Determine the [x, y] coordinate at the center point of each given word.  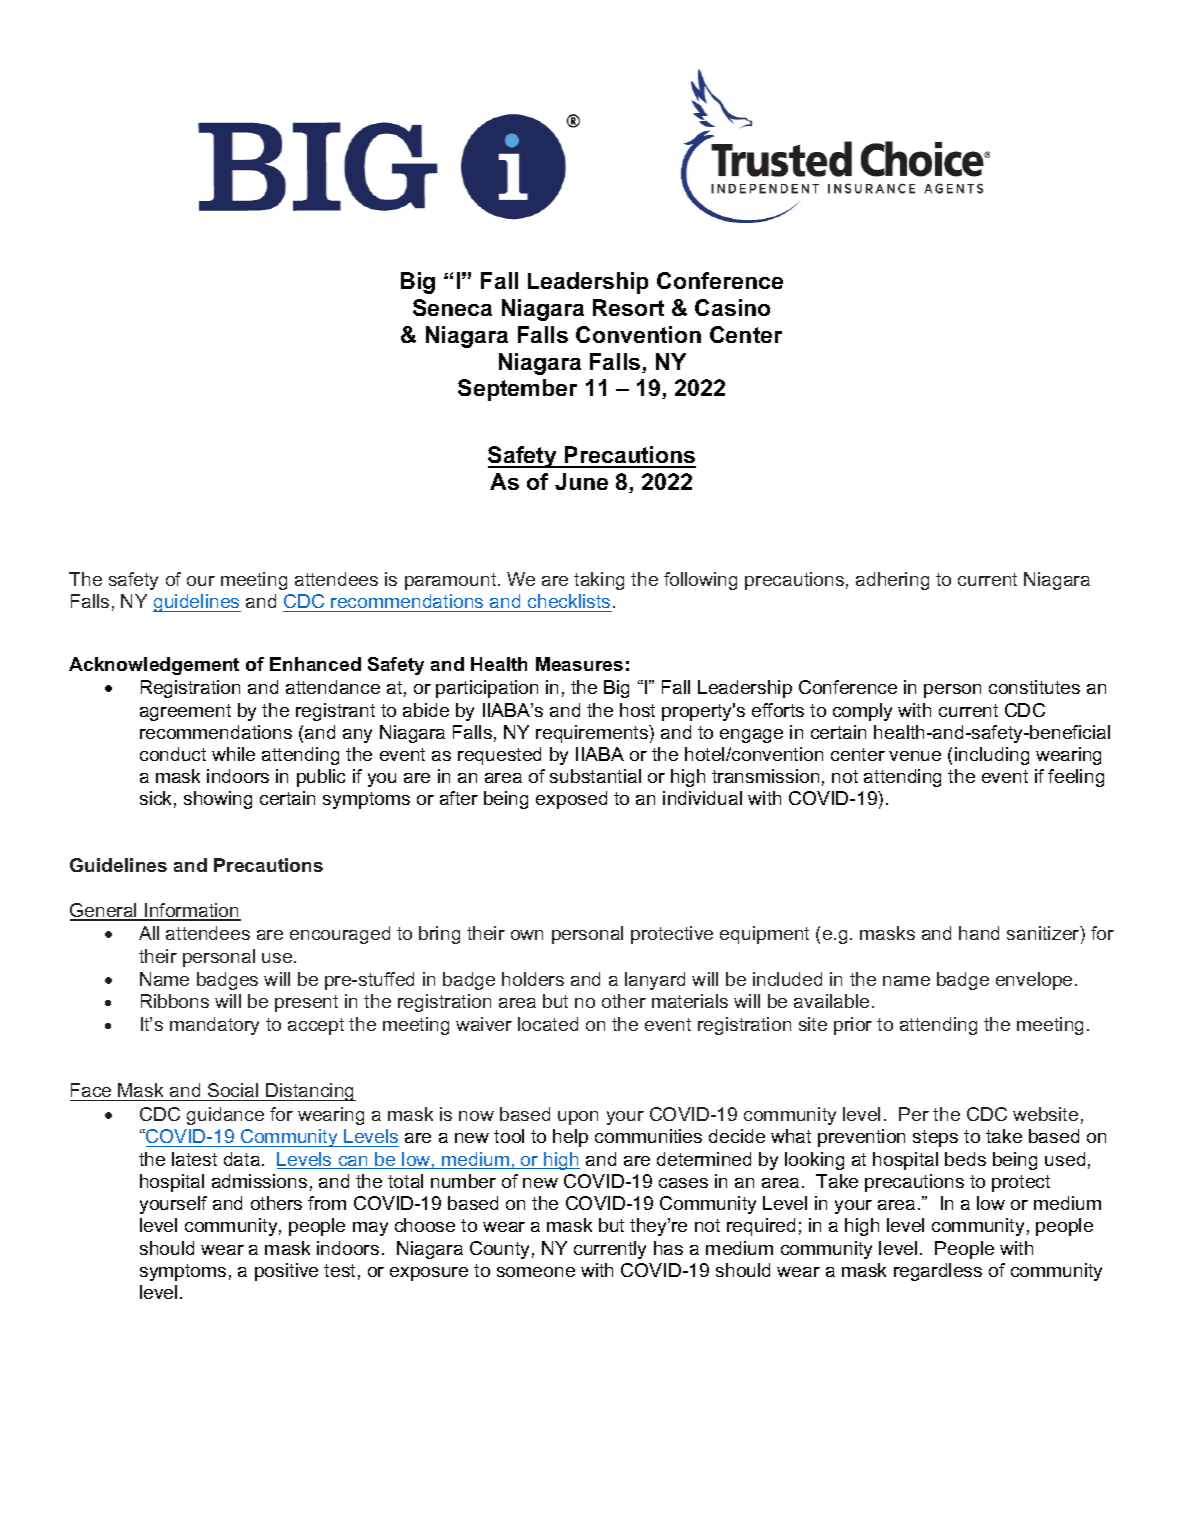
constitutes [1034, 687]
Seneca [452, 307]
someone [536, 1272]
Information [192, 911]
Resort [628, 307]
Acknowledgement [154, 666]
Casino [732, 307]
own [527, 935]
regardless [938, 1272]
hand [979, 933]
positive [286, 1272]
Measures [579, 664]
